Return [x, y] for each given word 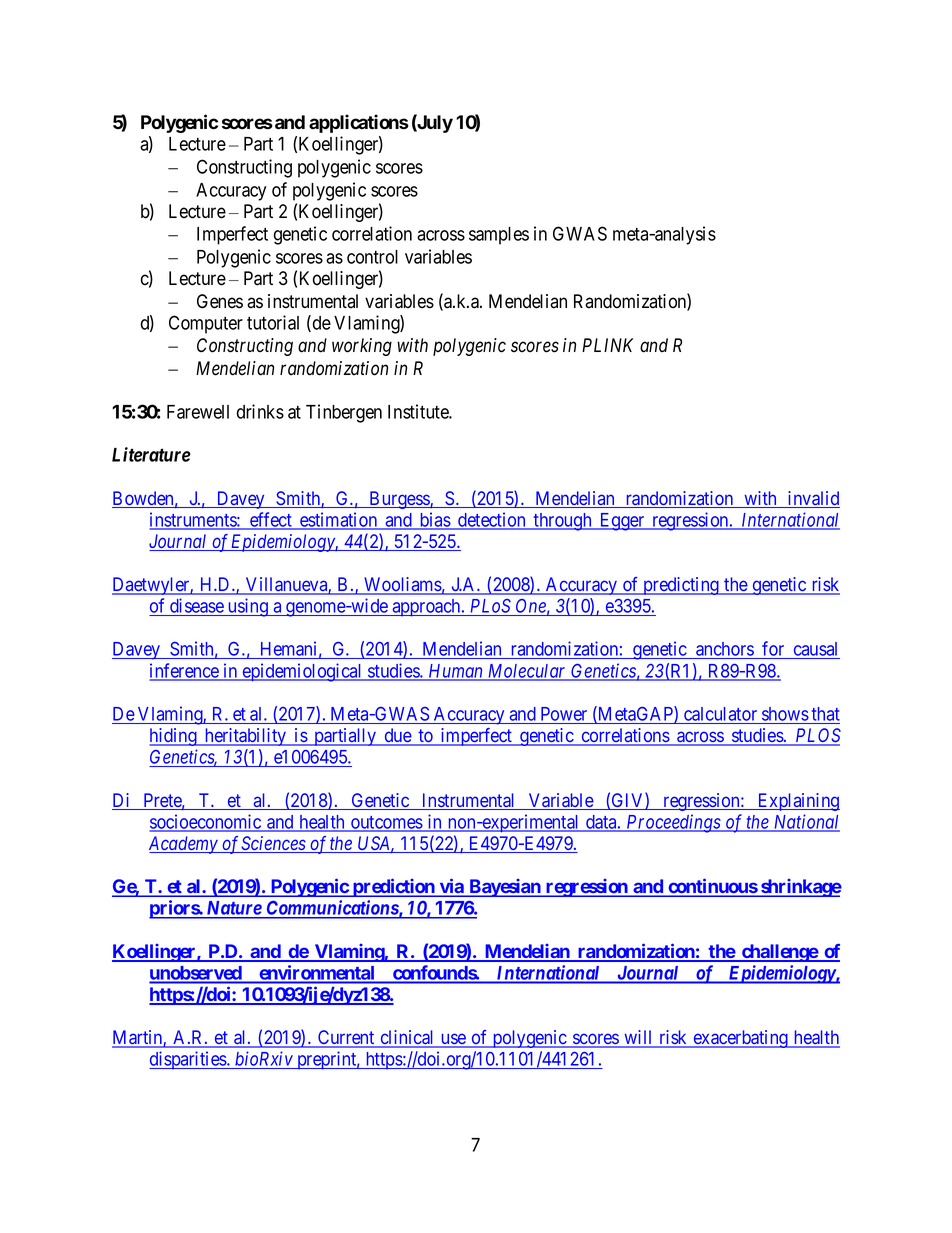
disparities [188, 1060]
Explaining [798, 802]
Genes [220, 301]
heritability [245, 737]
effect [271, 520]
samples [499, 236]
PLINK [607, 345]
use [453, 1040]
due [397, 736]
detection [492, 520]
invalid [813, 499]
